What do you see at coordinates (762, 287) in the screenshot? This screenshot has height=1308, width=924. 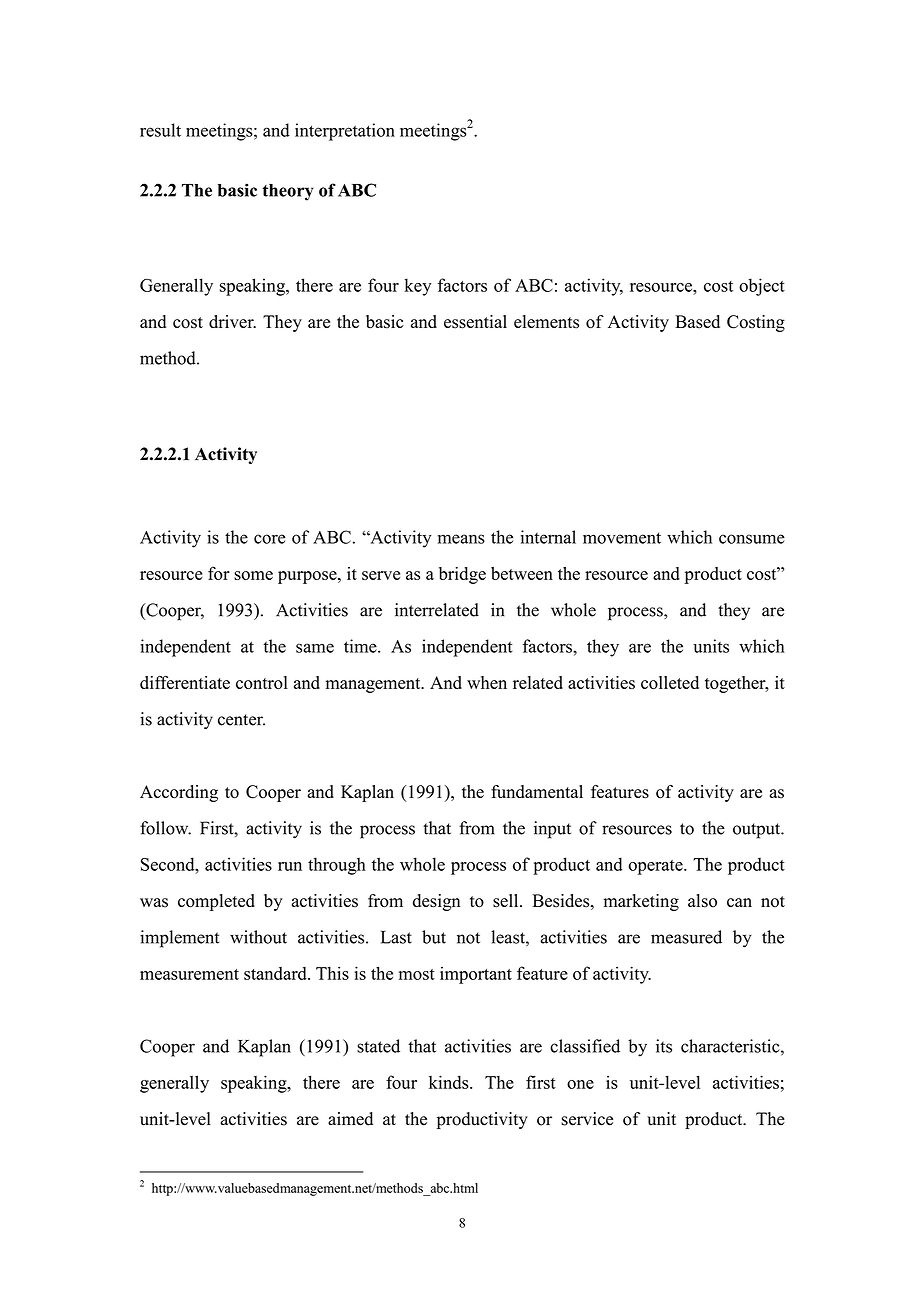 I see `object` at bounding box center [762, 287].
